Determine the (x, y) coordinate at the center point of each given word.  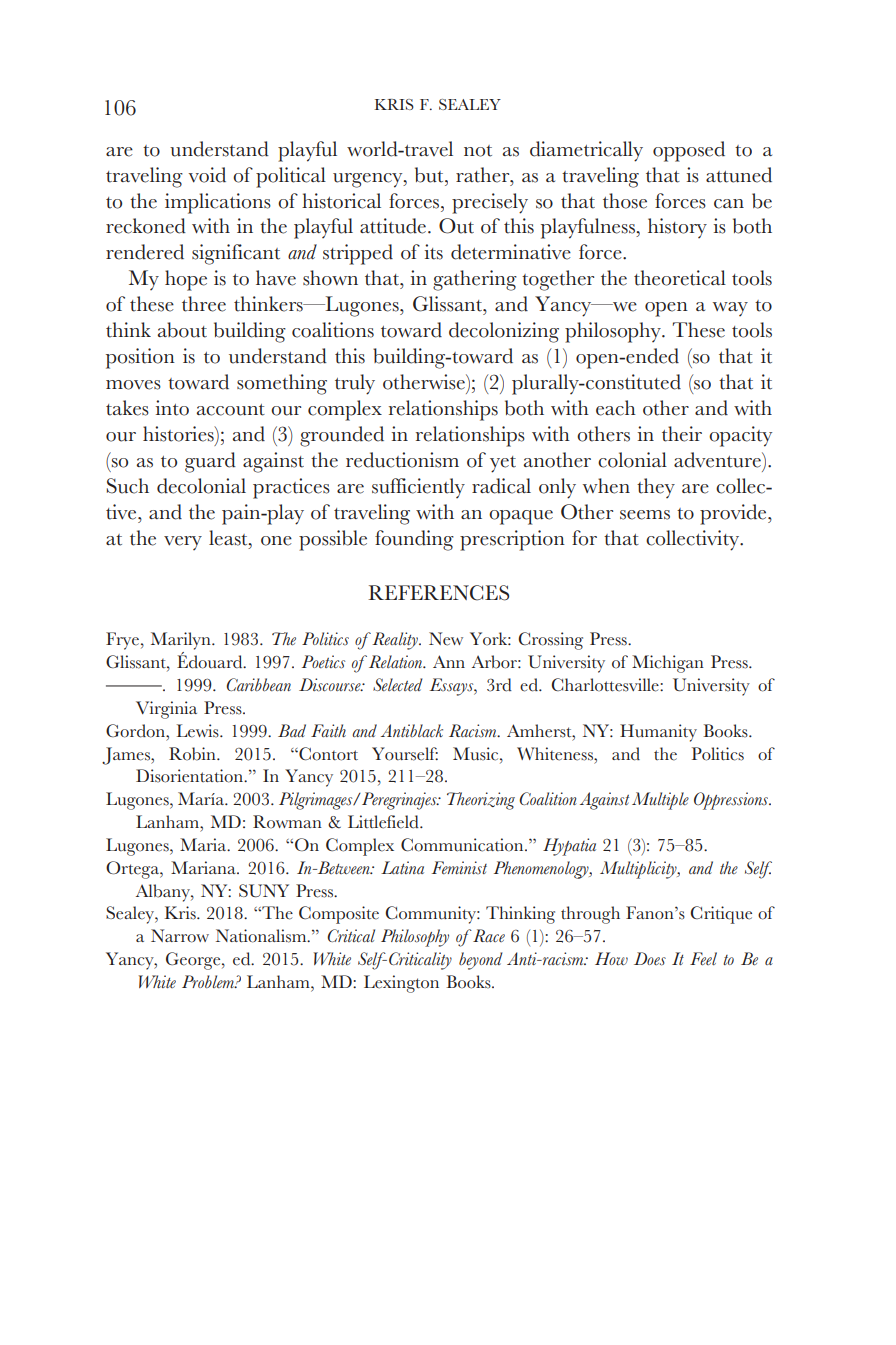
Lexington (401, 984)
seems (645, 515)
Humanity (658, 733)
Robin (193, 754)
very (183, 543)
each (616, 408)
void (207, 175)
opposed (689, 151)
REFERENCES (438, 593)
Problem (209, 981)
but (430, 175)
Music (477, 754)
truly (355, 384)
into (172, 408)
